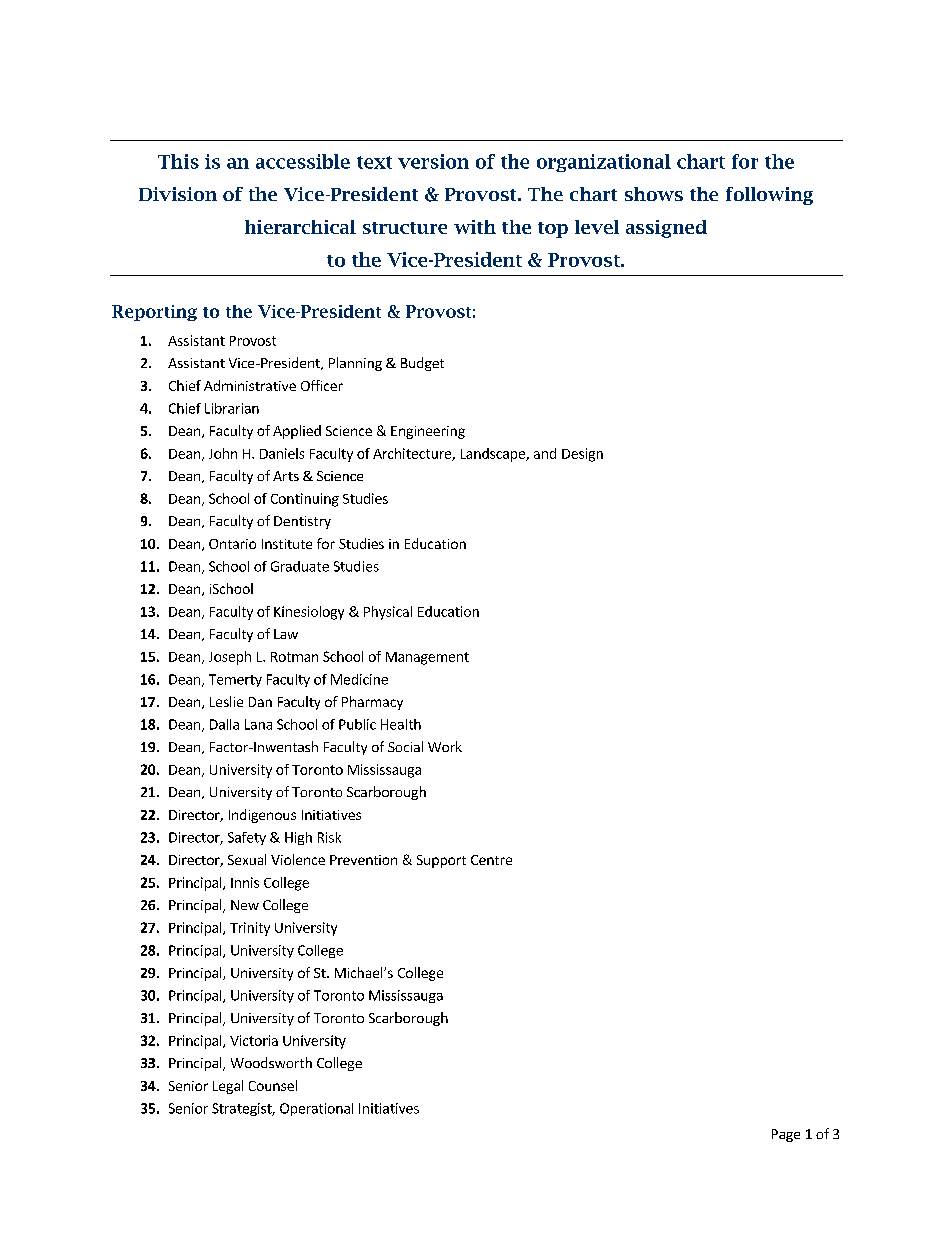  Describe the element at coordinates (445, 746) in the image. I see `Work` at that location.
